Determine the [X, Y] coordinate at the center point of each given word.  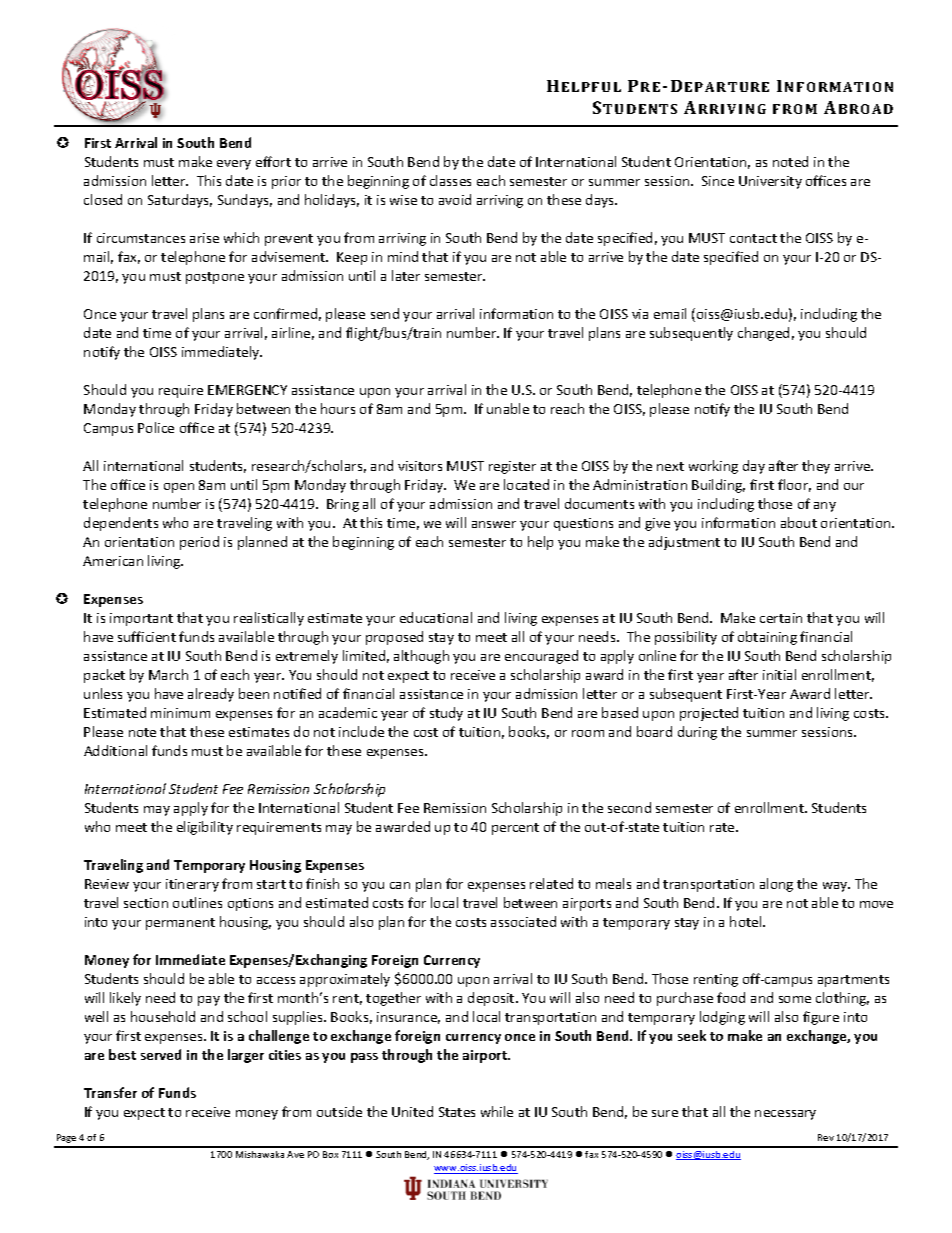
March [168, 674]
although [421, 657]
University [770, 182]
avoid [455, 199]
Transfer [110, 1092]
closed [103, 199]
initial [779, 674]
